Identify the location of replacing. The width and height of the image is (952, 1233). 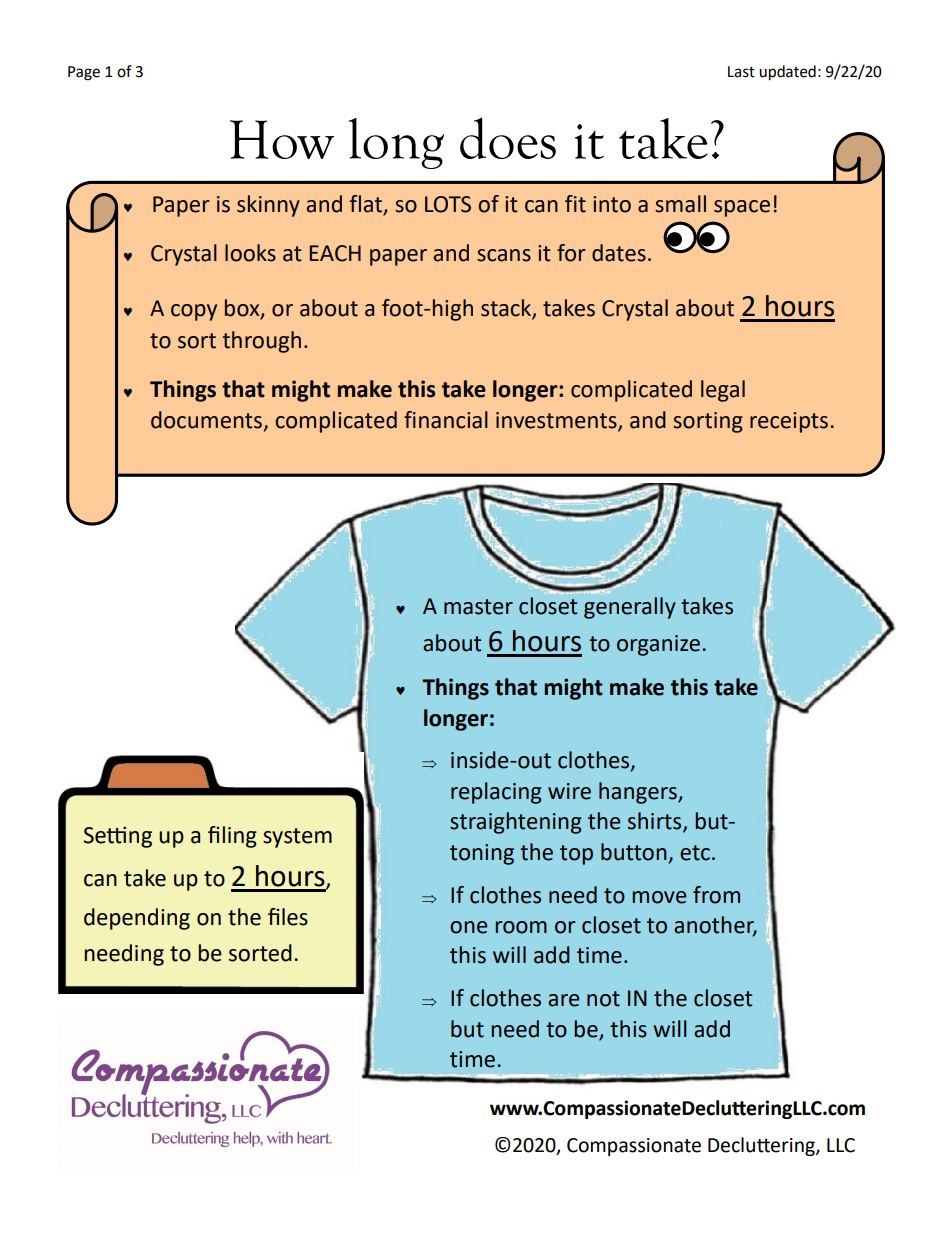
(496, 793).
